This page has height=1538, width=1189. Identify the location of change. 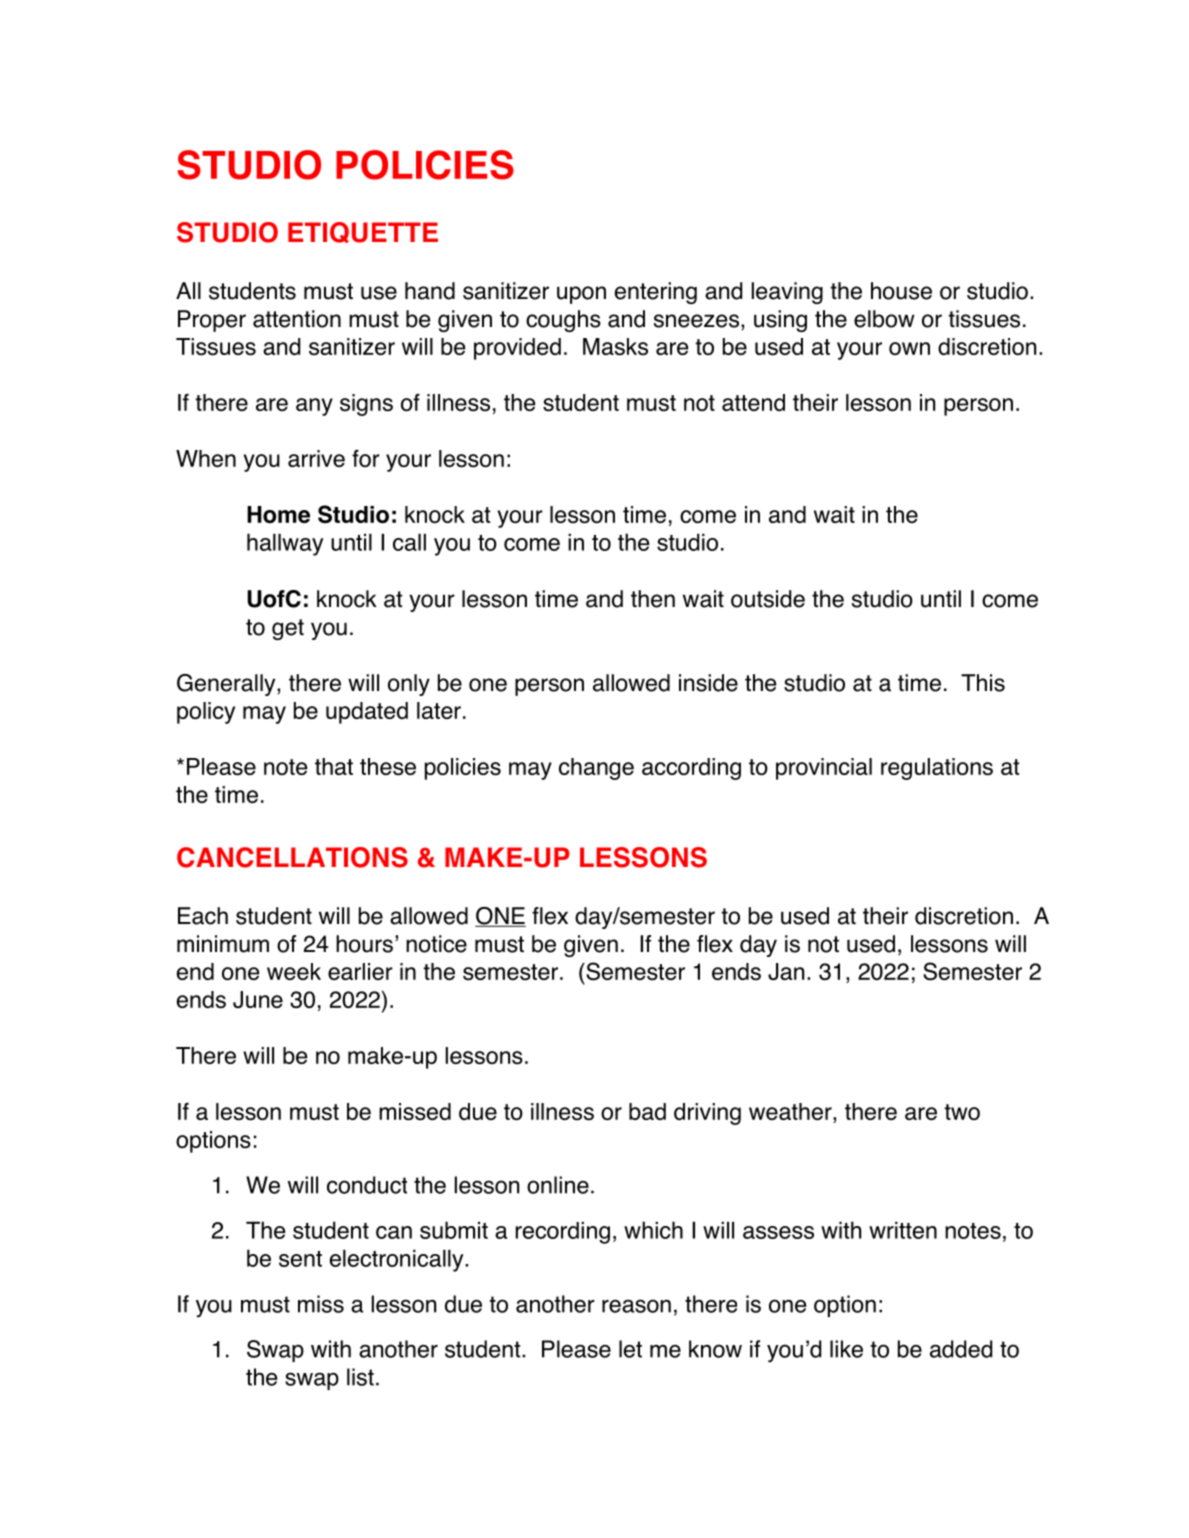
(596, 769).
